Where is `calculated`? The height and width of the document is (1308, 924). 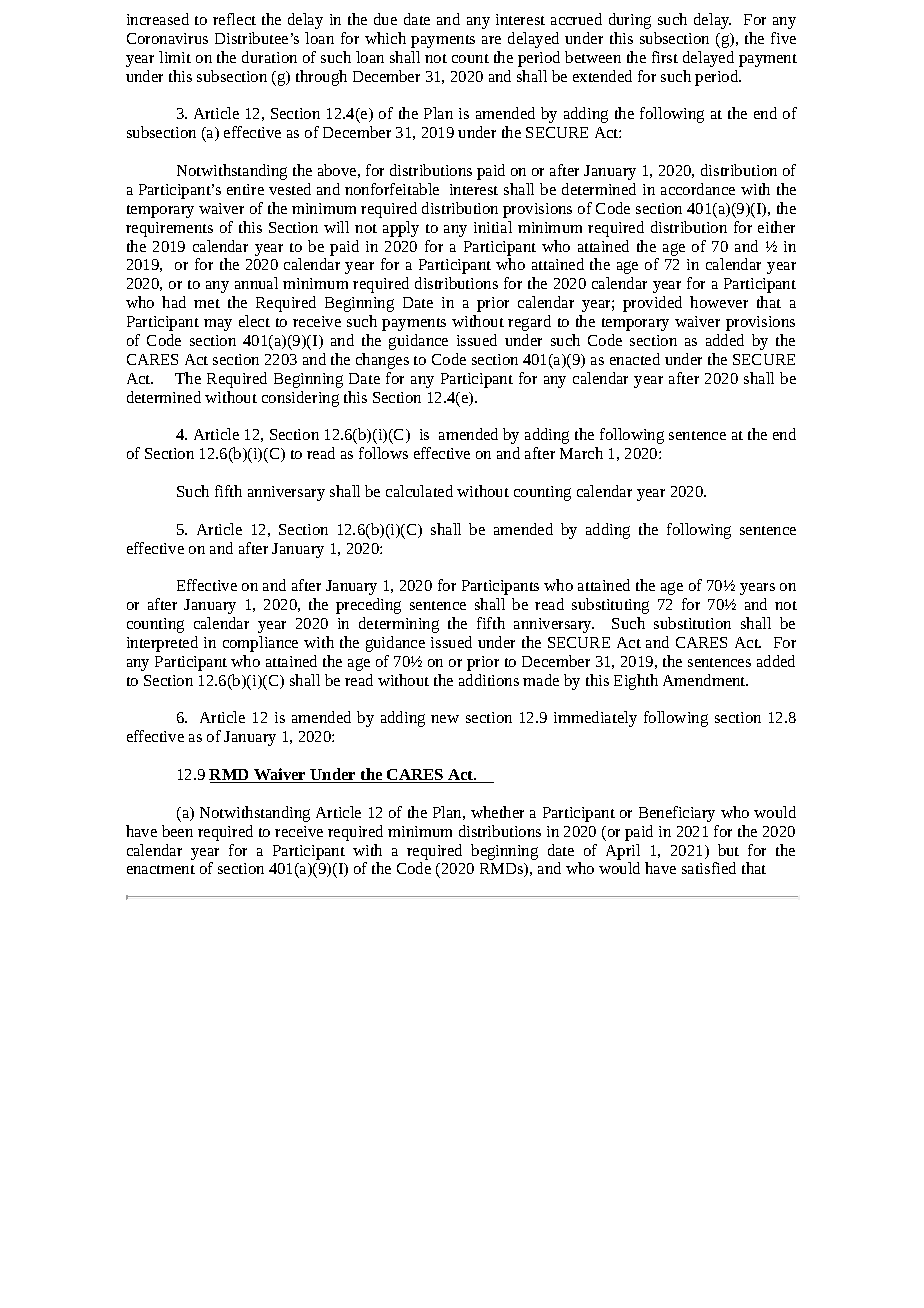
calculated is located at coordinates (419, 491).
